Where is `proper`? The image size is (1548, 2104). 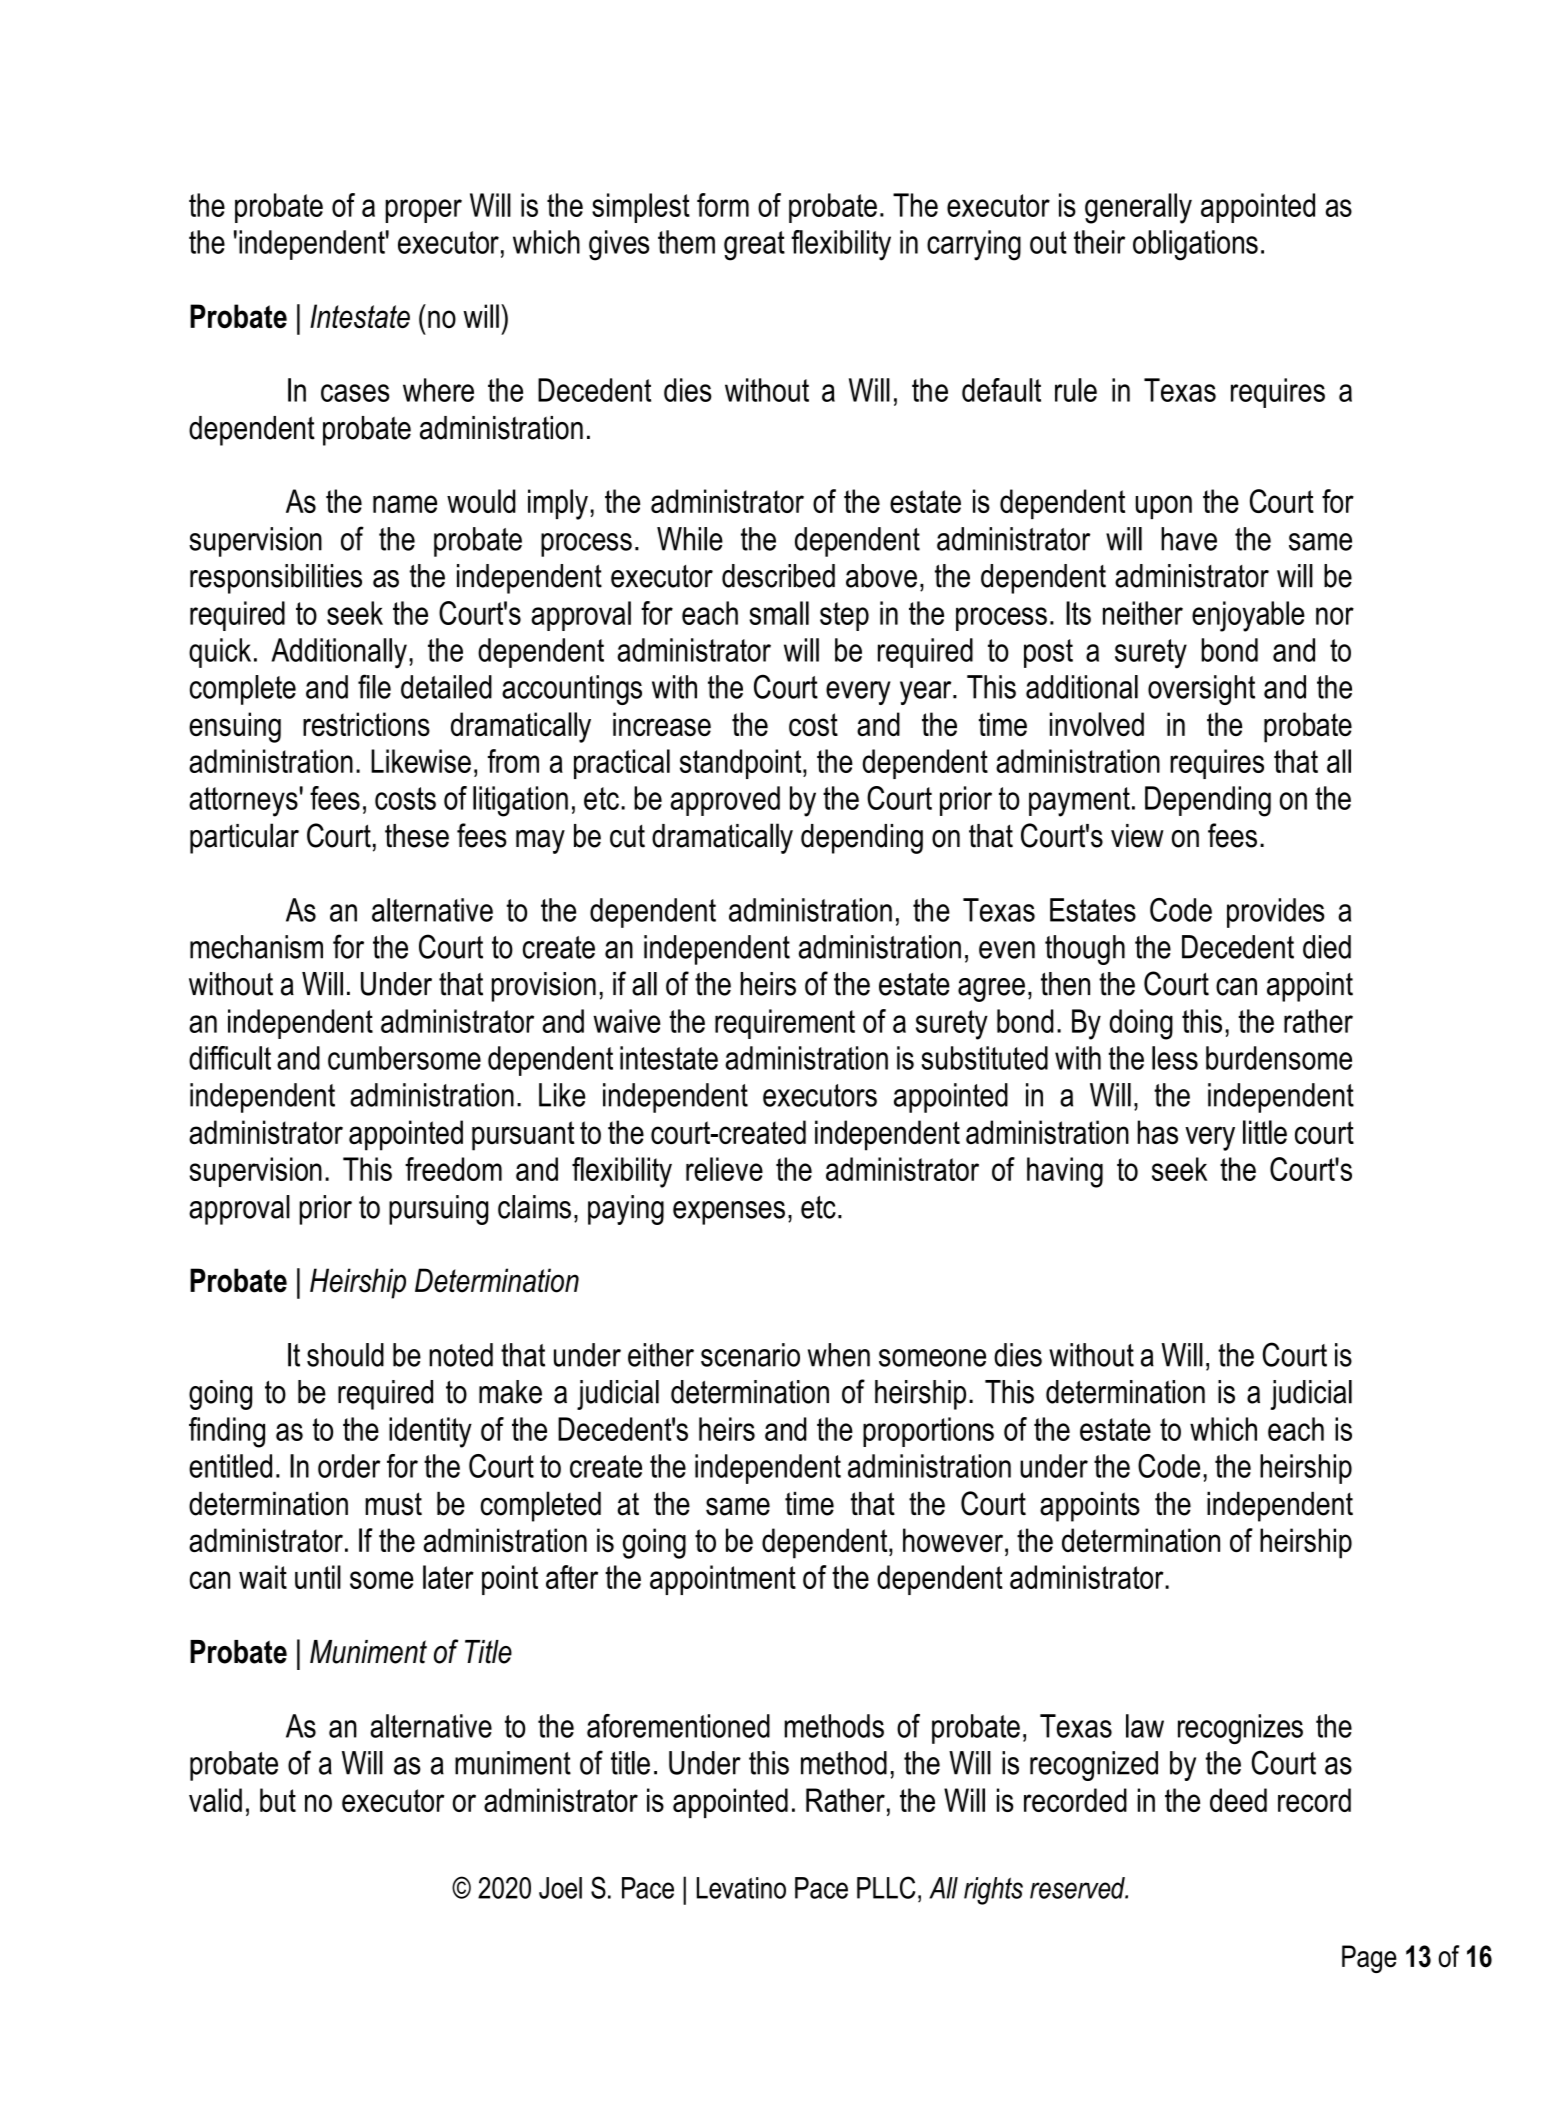
proper is located at coordinates (423, 211).
